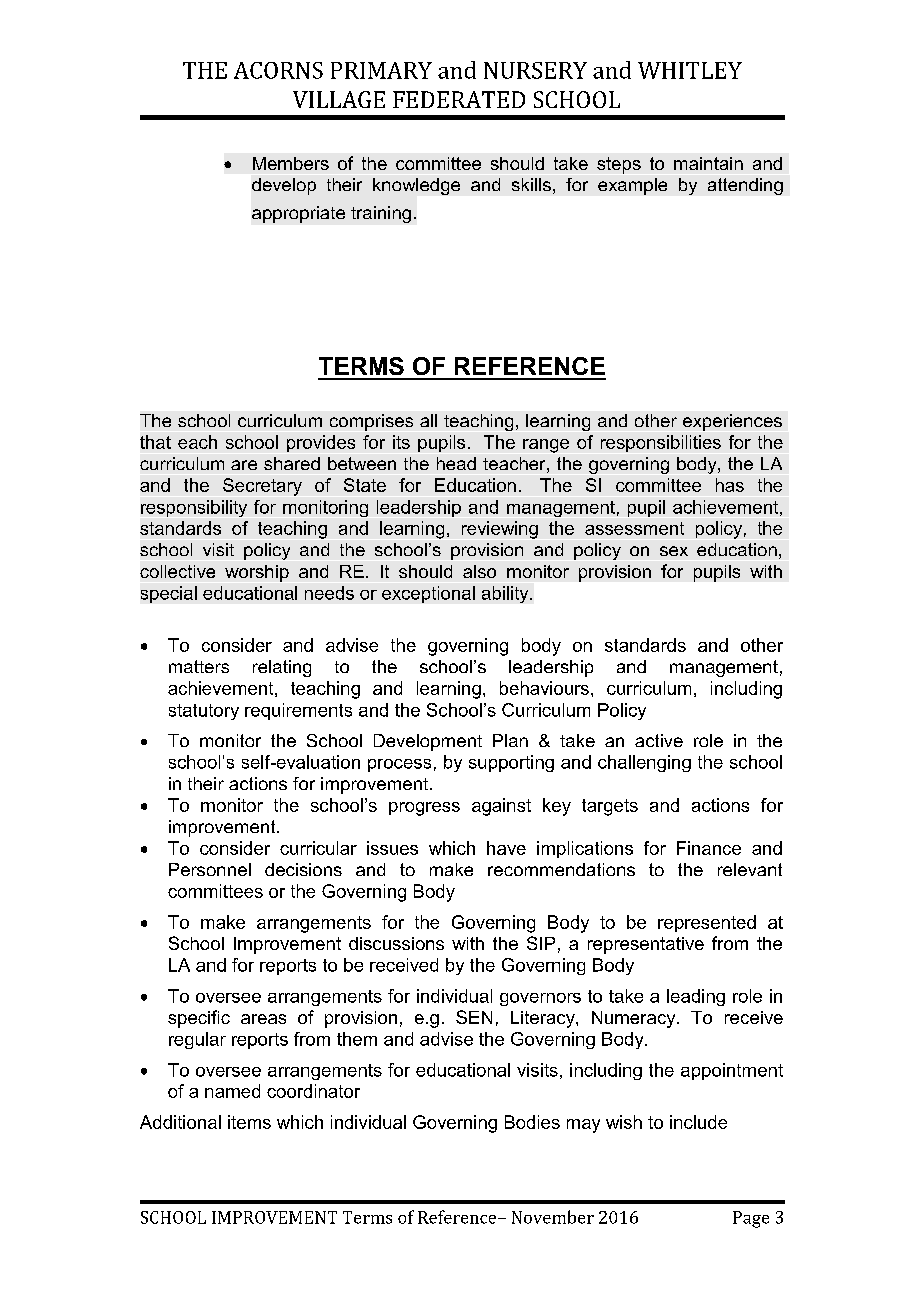  What do you see at coordinates (249, 1122) in the screenshot?
I see `items` at bounding box center [249, 1122].
